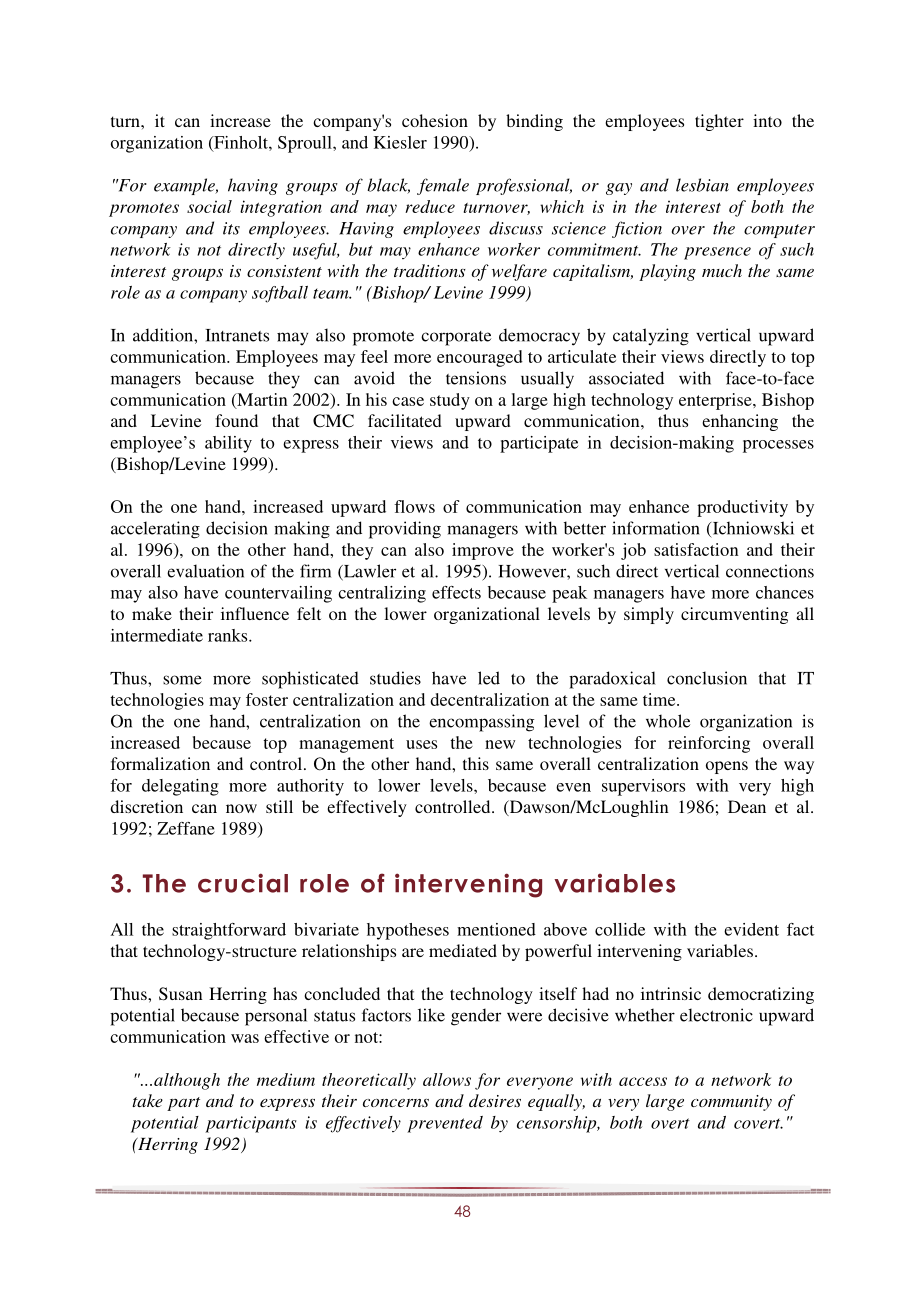 This screenshot has width=924, height=1308. I want to click on tighter, so click(719, 122).
